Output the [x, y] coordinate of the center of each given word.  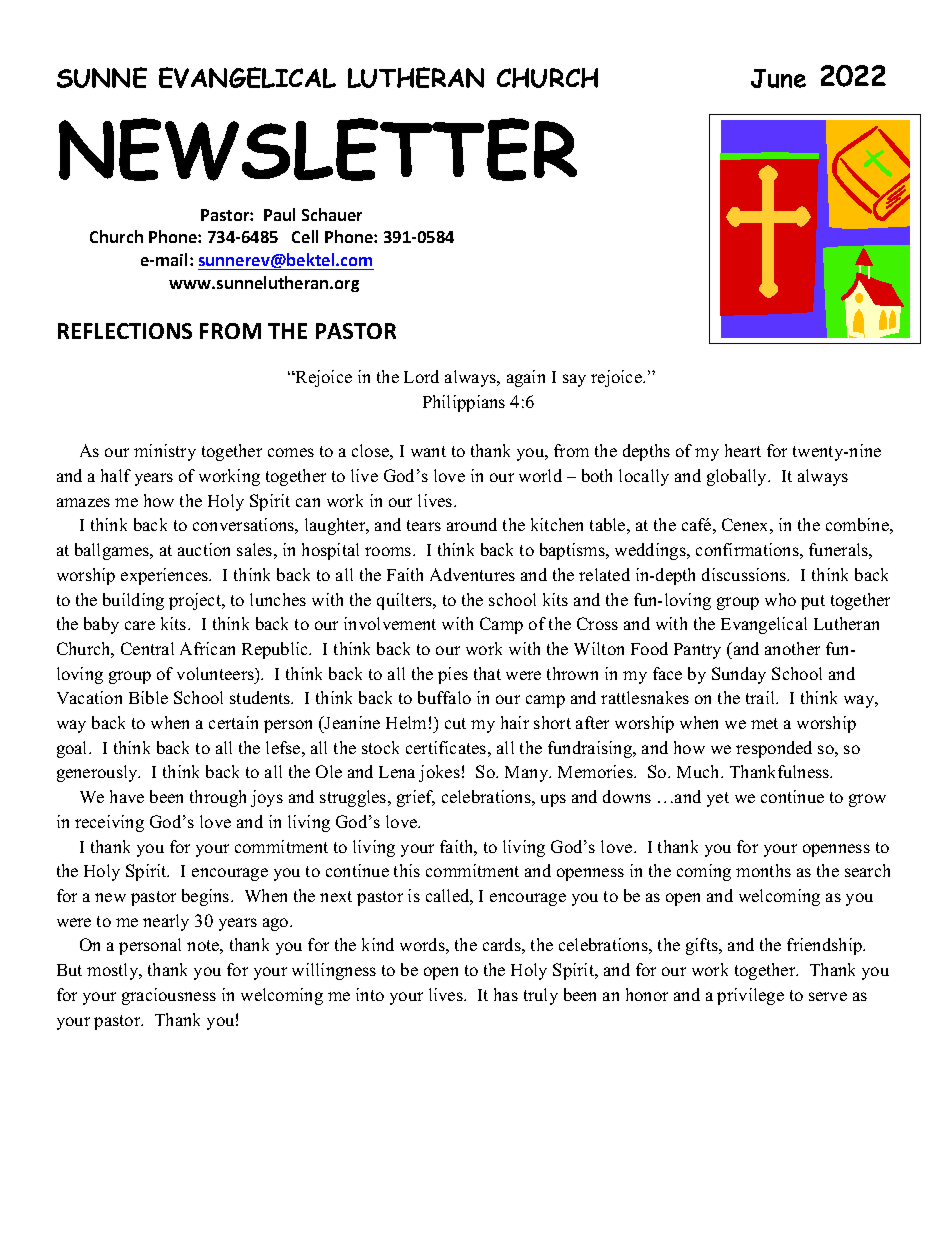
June [778, 78]
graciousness [169, 996]
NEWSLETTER [318, 149]
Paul [279, 214]
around [472, 524]
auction [204, 549]
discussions [745, 574]
